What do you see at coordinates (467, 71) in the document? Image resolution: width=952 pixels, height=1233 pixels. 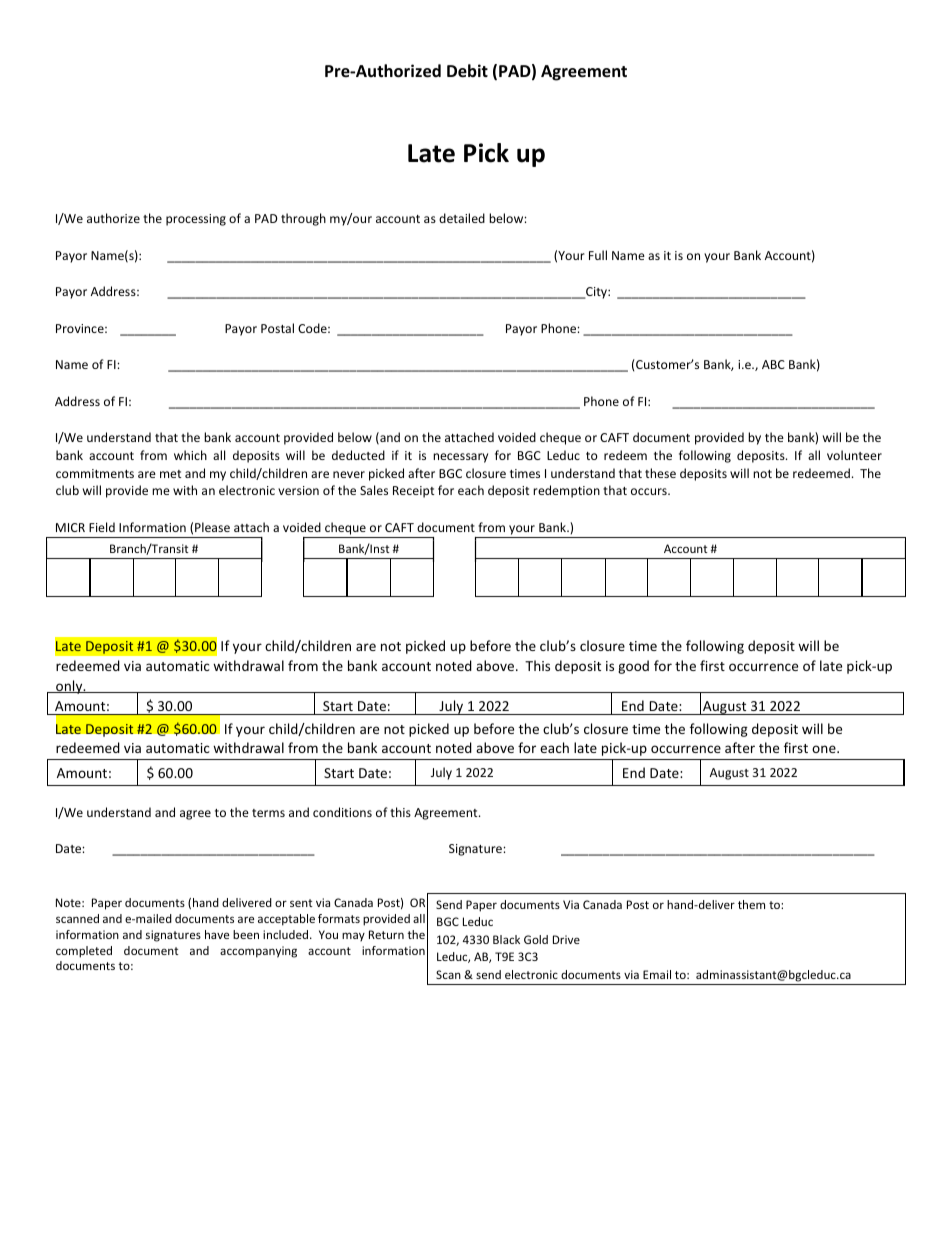 I see `Debit` at bounding box center [467, 71].
